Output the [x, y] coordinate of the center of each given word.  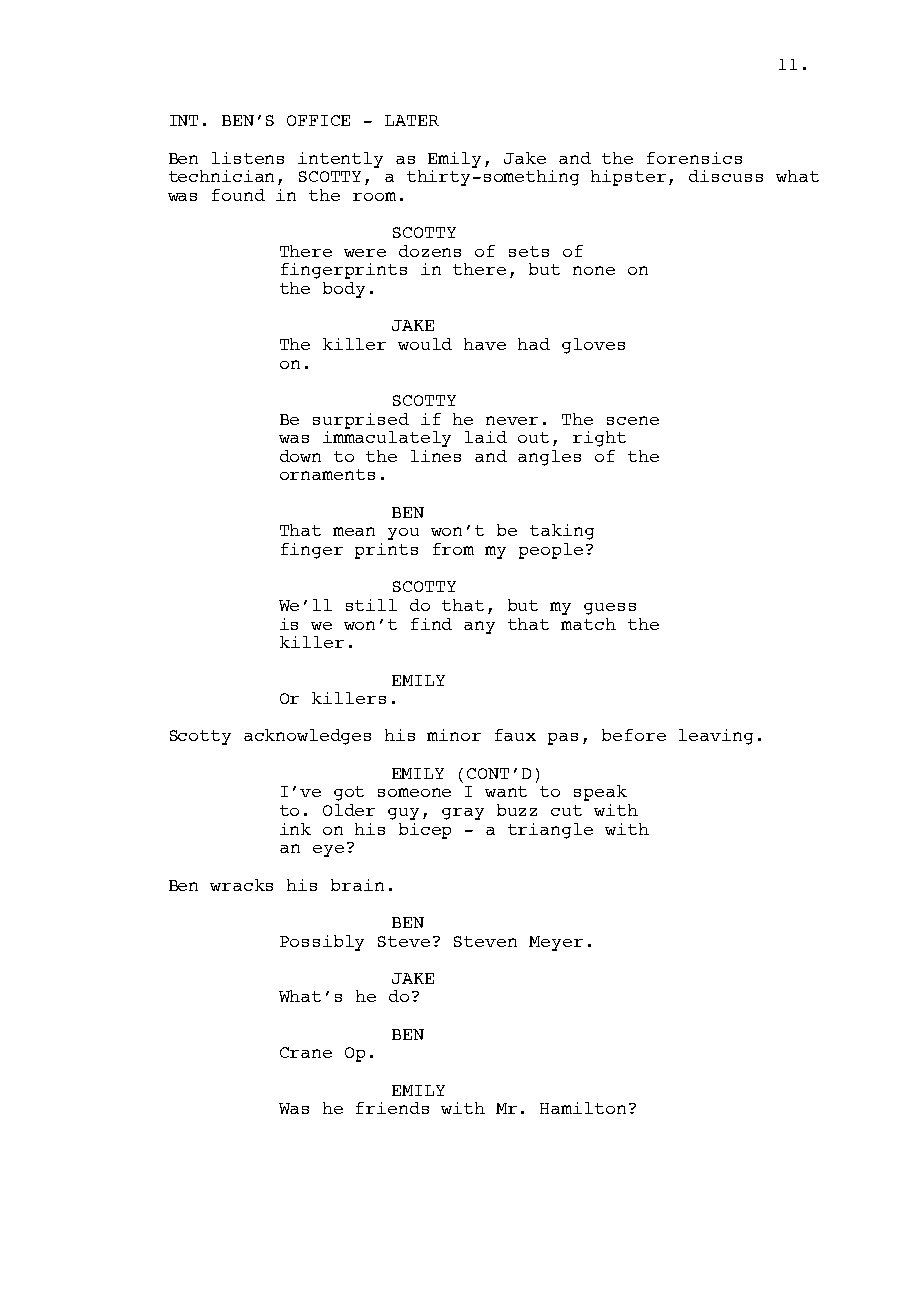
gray [463, 814]
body [344, 290]
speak [600, 793]
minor [454, 735]
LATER [412, 120]
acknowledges [307, 737]
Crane [306, 1052]
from [453, 549]
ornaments [327, 474]
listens [248, 158]
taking [562, 532]
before [634, 735]
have [485, 344]
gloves [593, 346]
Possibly [322, 943]
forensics [694, 158]
